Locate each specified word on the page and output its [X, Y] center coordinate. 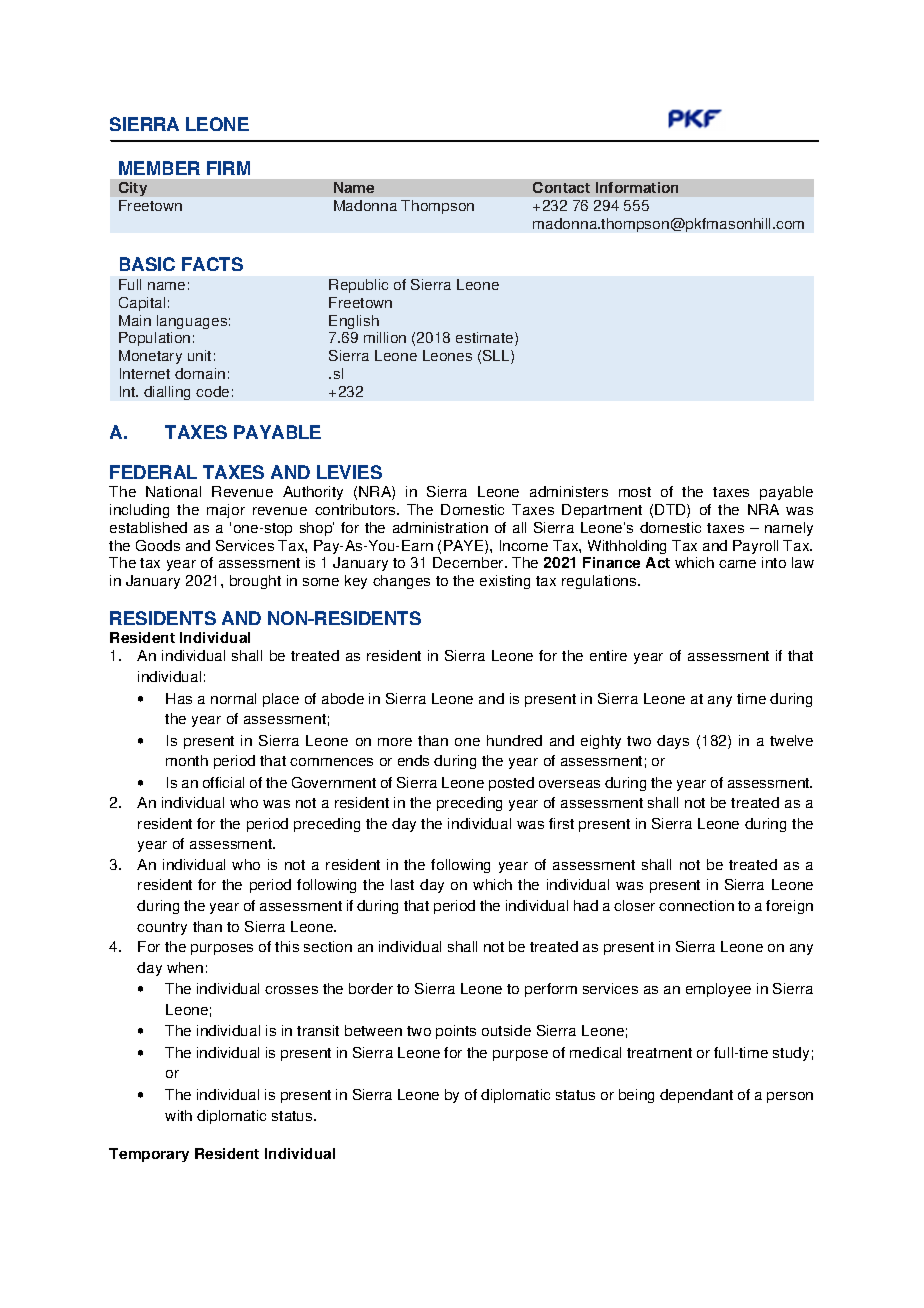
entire [608, 655]
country [162, 928]
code [212, 391]
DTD [671, 511]
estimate [486, 339]
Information [637, 187]
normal [233, 698]
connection [696, 905]
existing [505, 582]
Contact [561, 187]
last [402, 884]
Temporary [149, 1155]
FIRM [228, 168]
